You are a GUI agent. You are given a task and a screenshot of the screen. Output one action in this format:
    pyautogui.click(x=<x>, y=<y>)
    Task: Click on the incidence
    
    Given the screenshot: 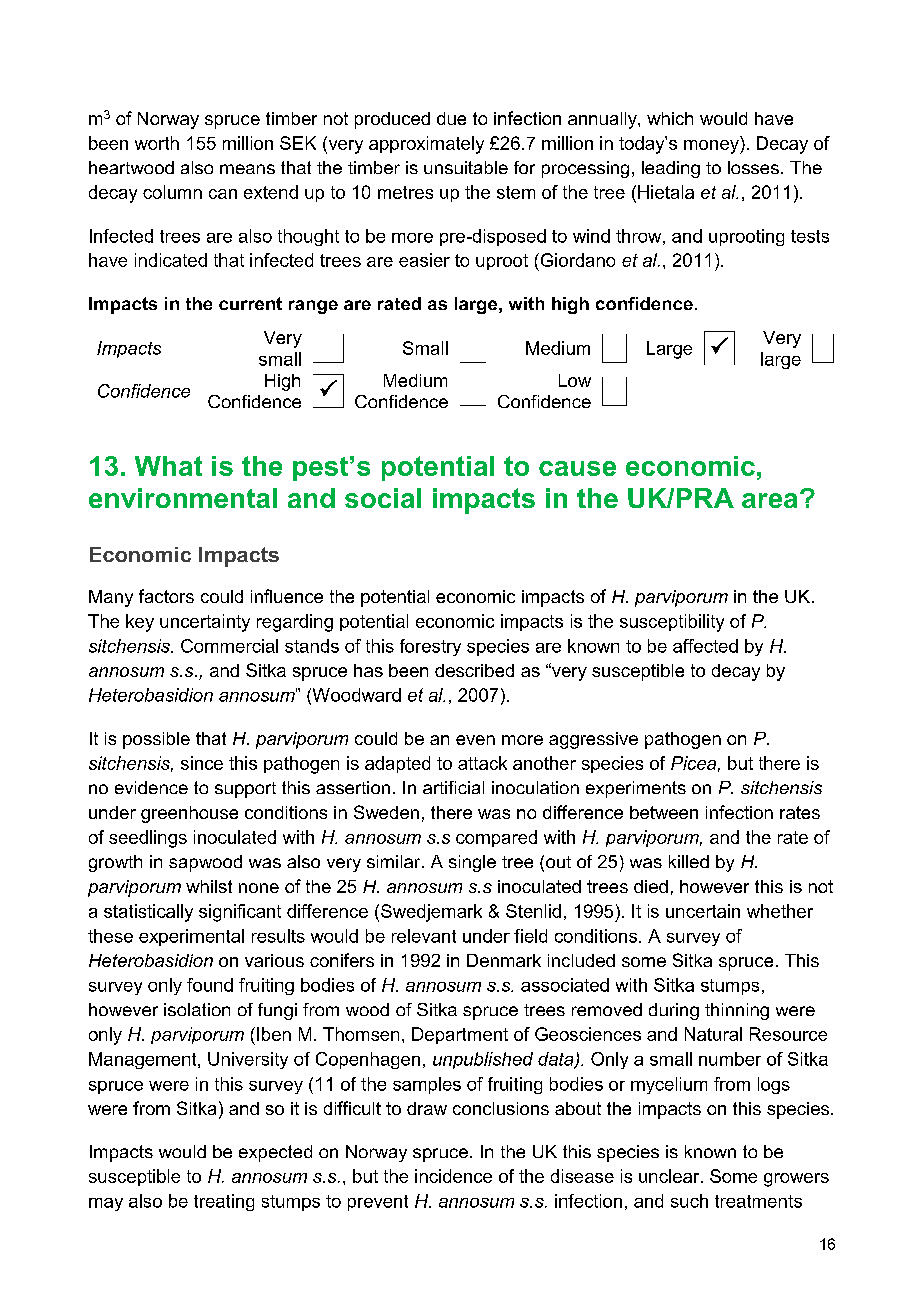 What is the action you would take?
    pyautogui.click(x=453, y=1176)
